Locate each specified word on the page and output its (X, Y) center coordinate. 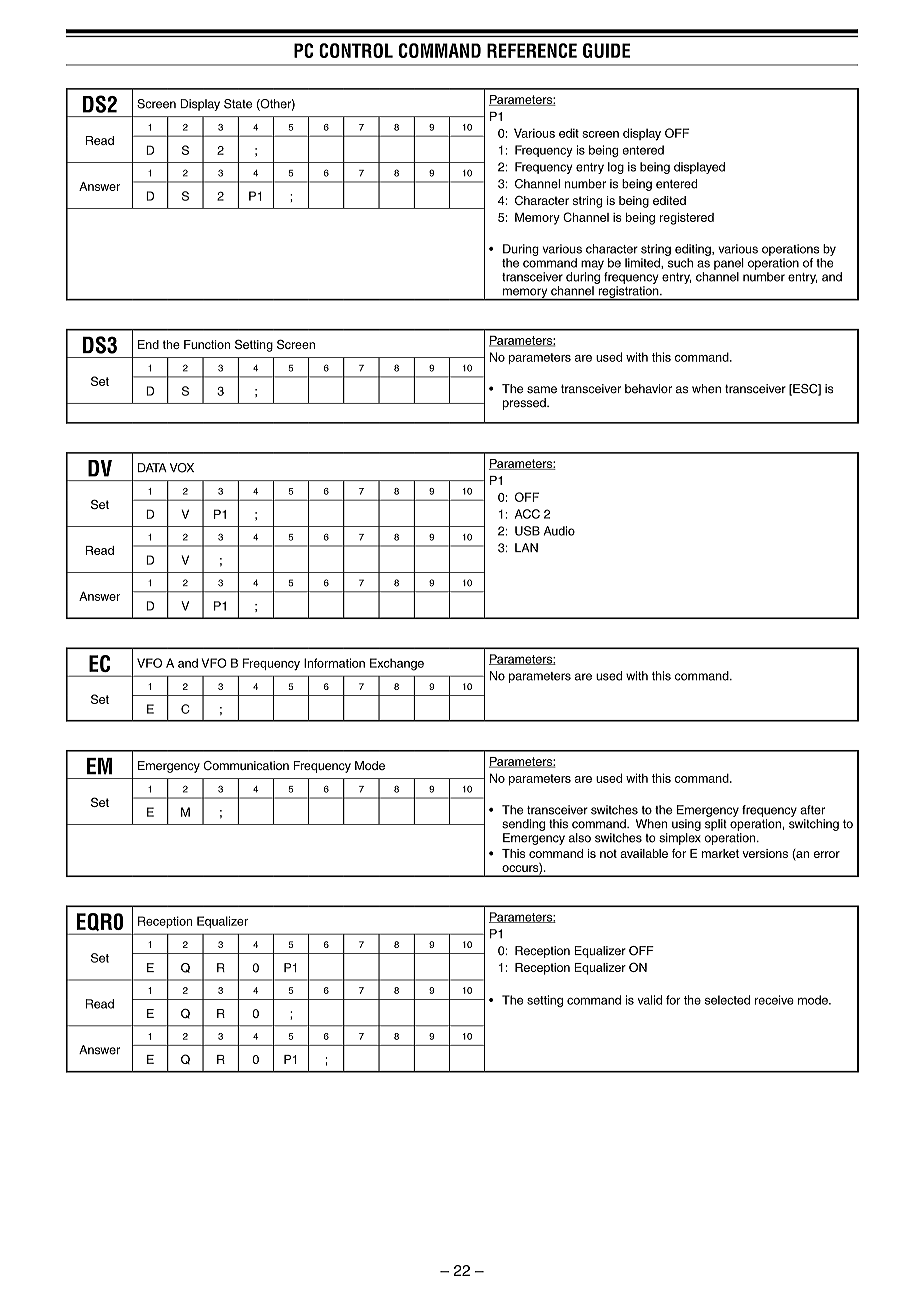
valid (649, 1000)
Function (207, 344)
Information (334, 663)
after (812, 810)
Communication (246, 766)
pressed (525, 404)
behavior (648, 389)
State (238, 104)
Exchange (397, 664)
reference (532, 50)
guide (606, 50)
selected (727, 1000)
